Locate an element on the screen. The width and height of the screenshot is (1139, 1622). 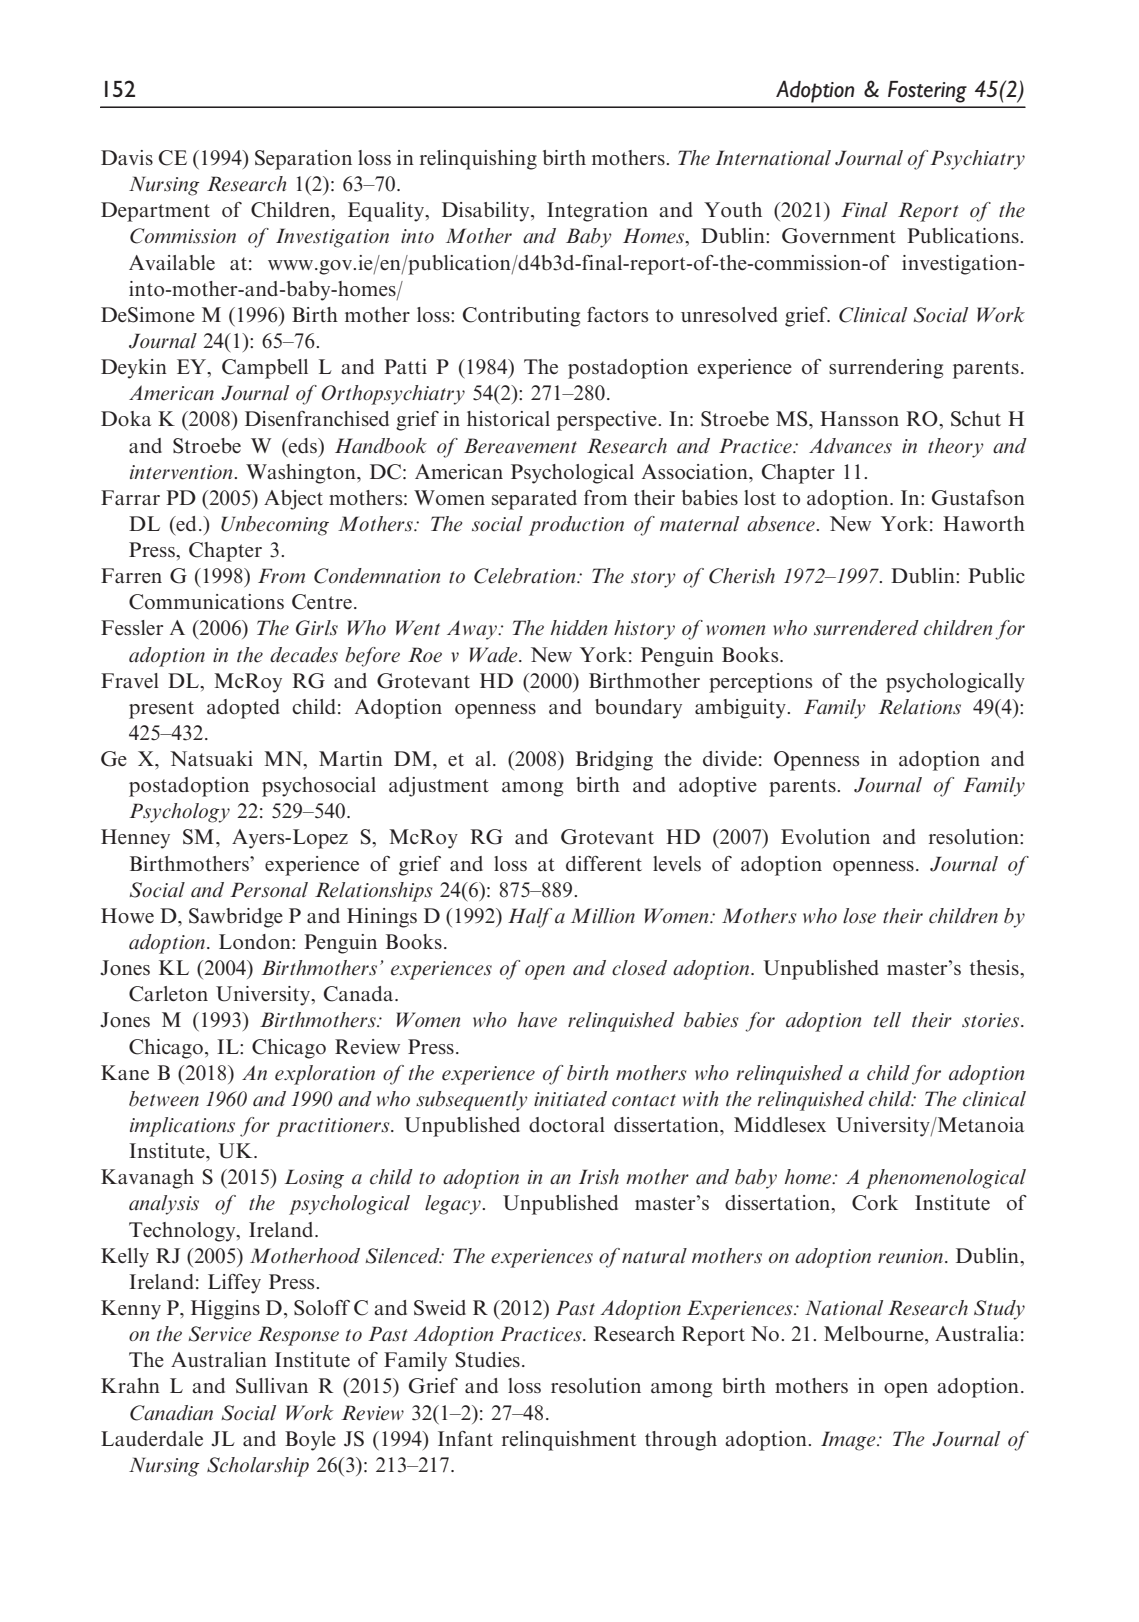
Bridging is located at coordinates (614, 761).
